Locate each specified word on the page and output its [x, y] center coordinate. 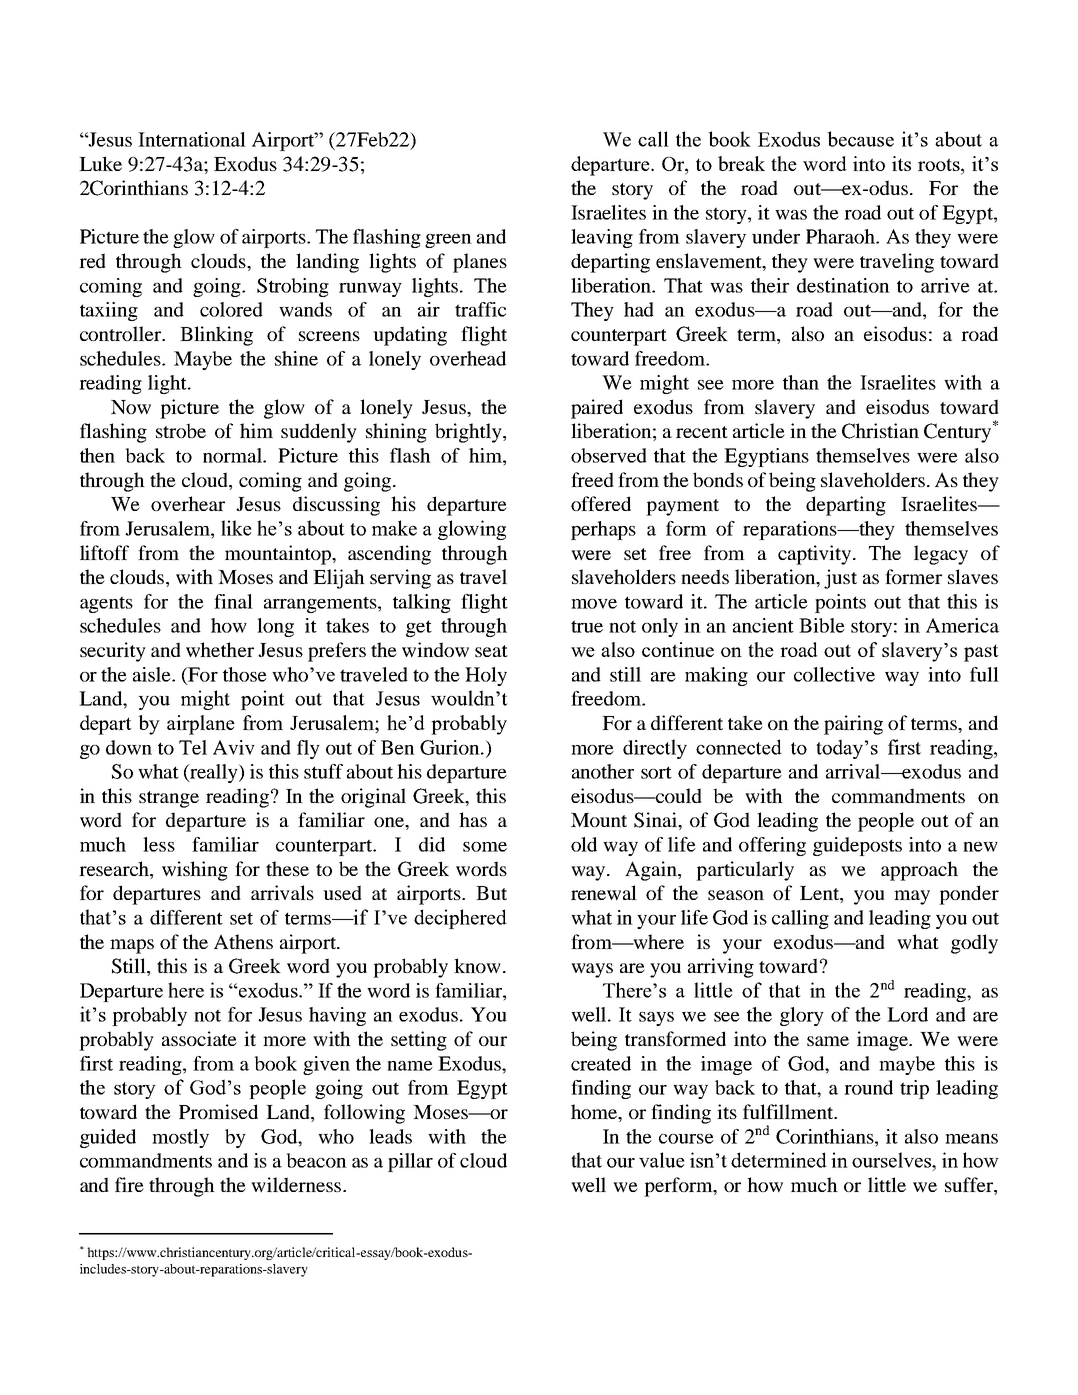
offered [601, 503]
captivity [816, 555]
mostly [180, 1138]
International [192, 139]
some [485, 847]
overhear [188, 503]
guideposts [857, 846]
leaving [602, 238]
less [159, 844]
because [860, 139]
